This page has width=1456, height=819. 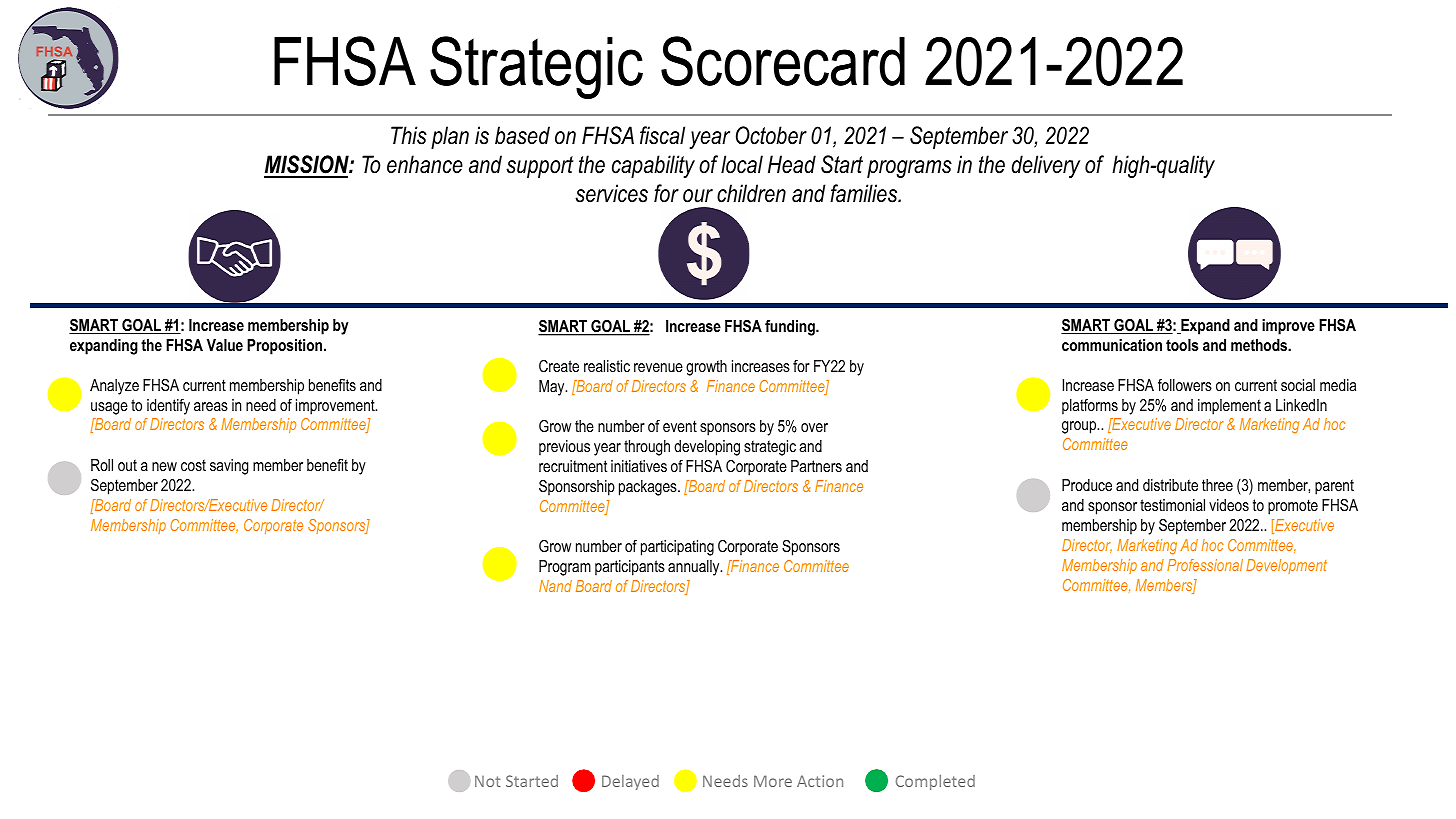 What do you see at coordinates (229, 467) in the page?
I see `saving` at bounding box center [229, 467].
